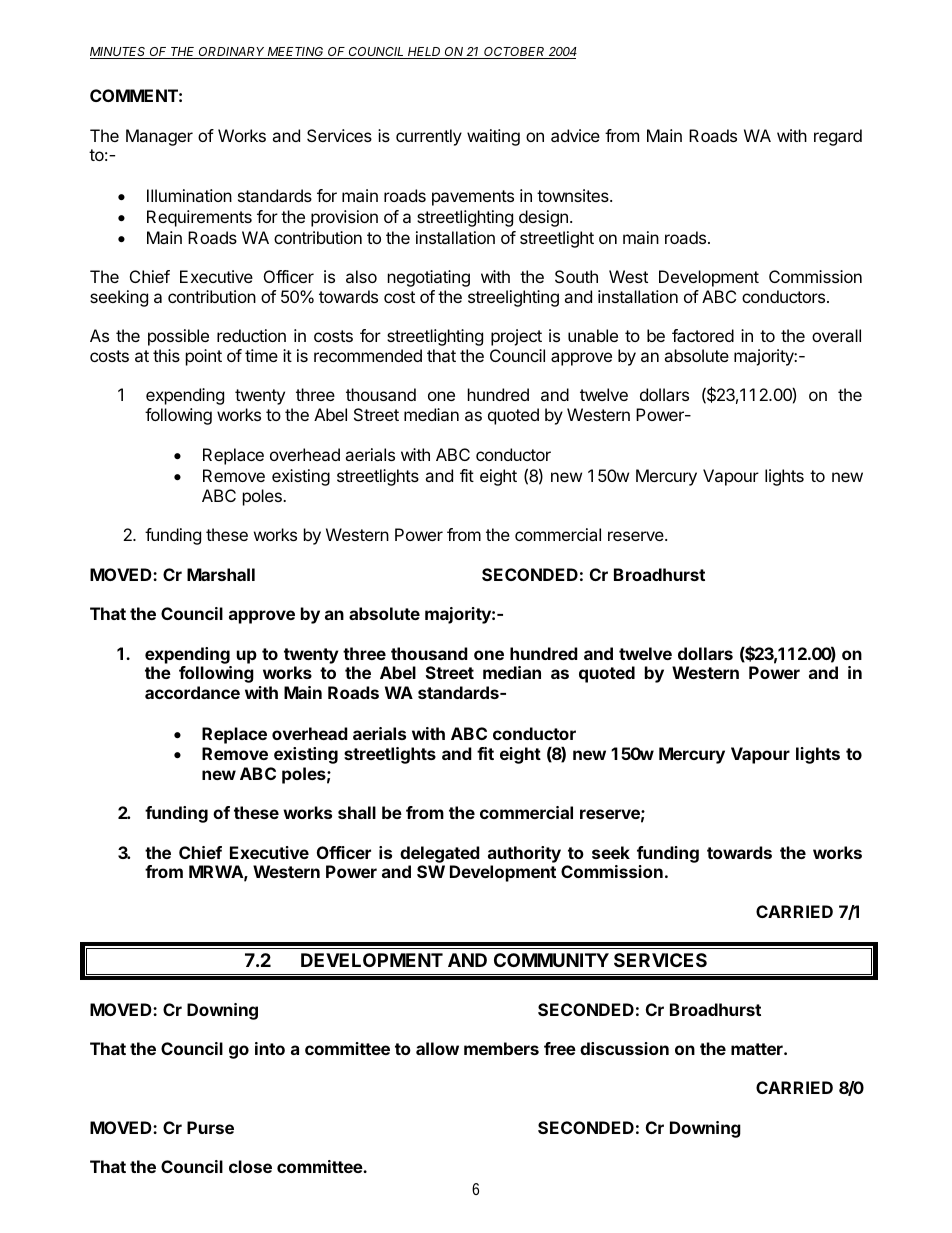 Image resolution: width=952 pixels, height=1233 pixels. I want to click on authority, so click(524, 854).
